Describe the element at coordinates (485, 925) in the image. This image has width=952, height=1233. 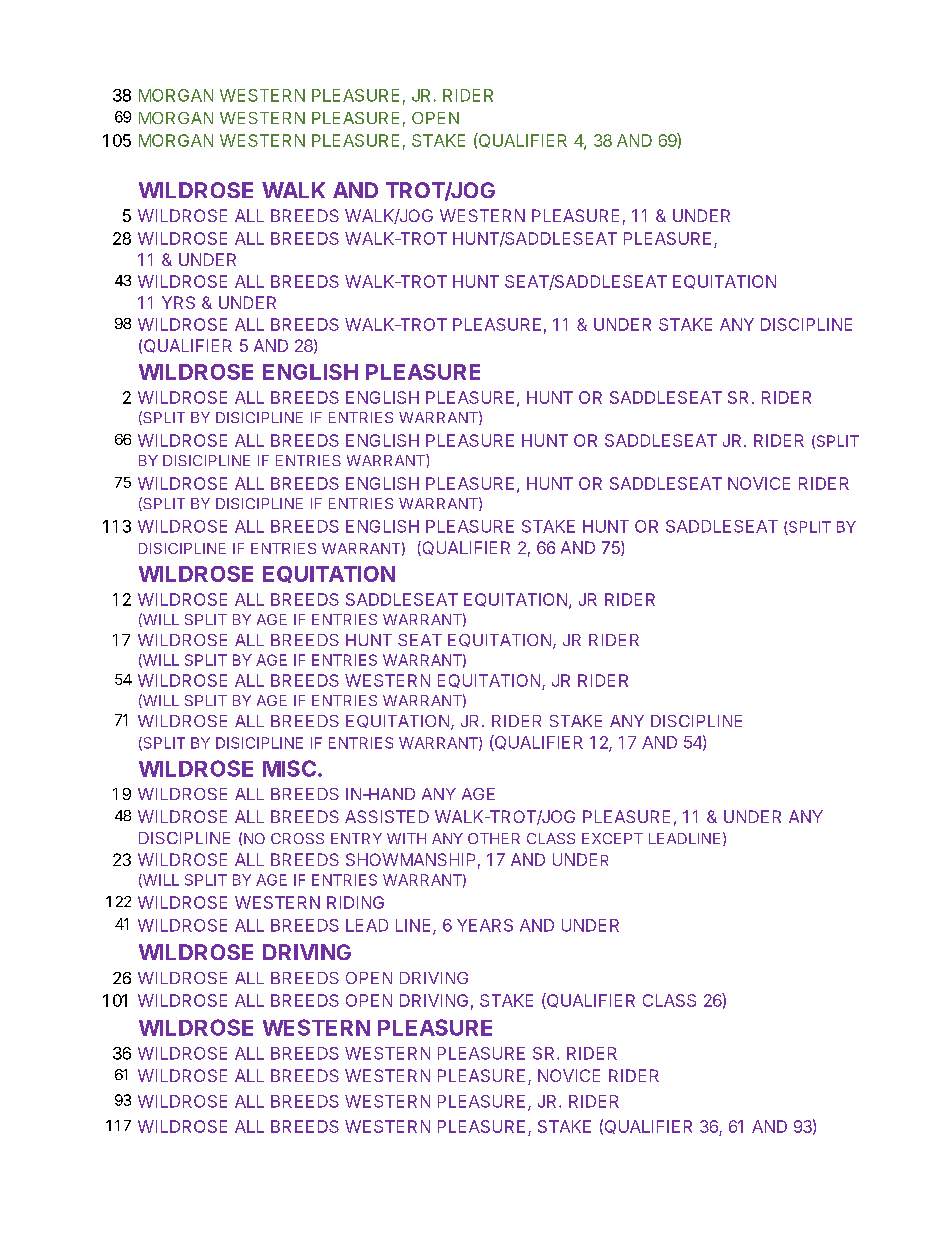
I see `YEARS` at that location.
